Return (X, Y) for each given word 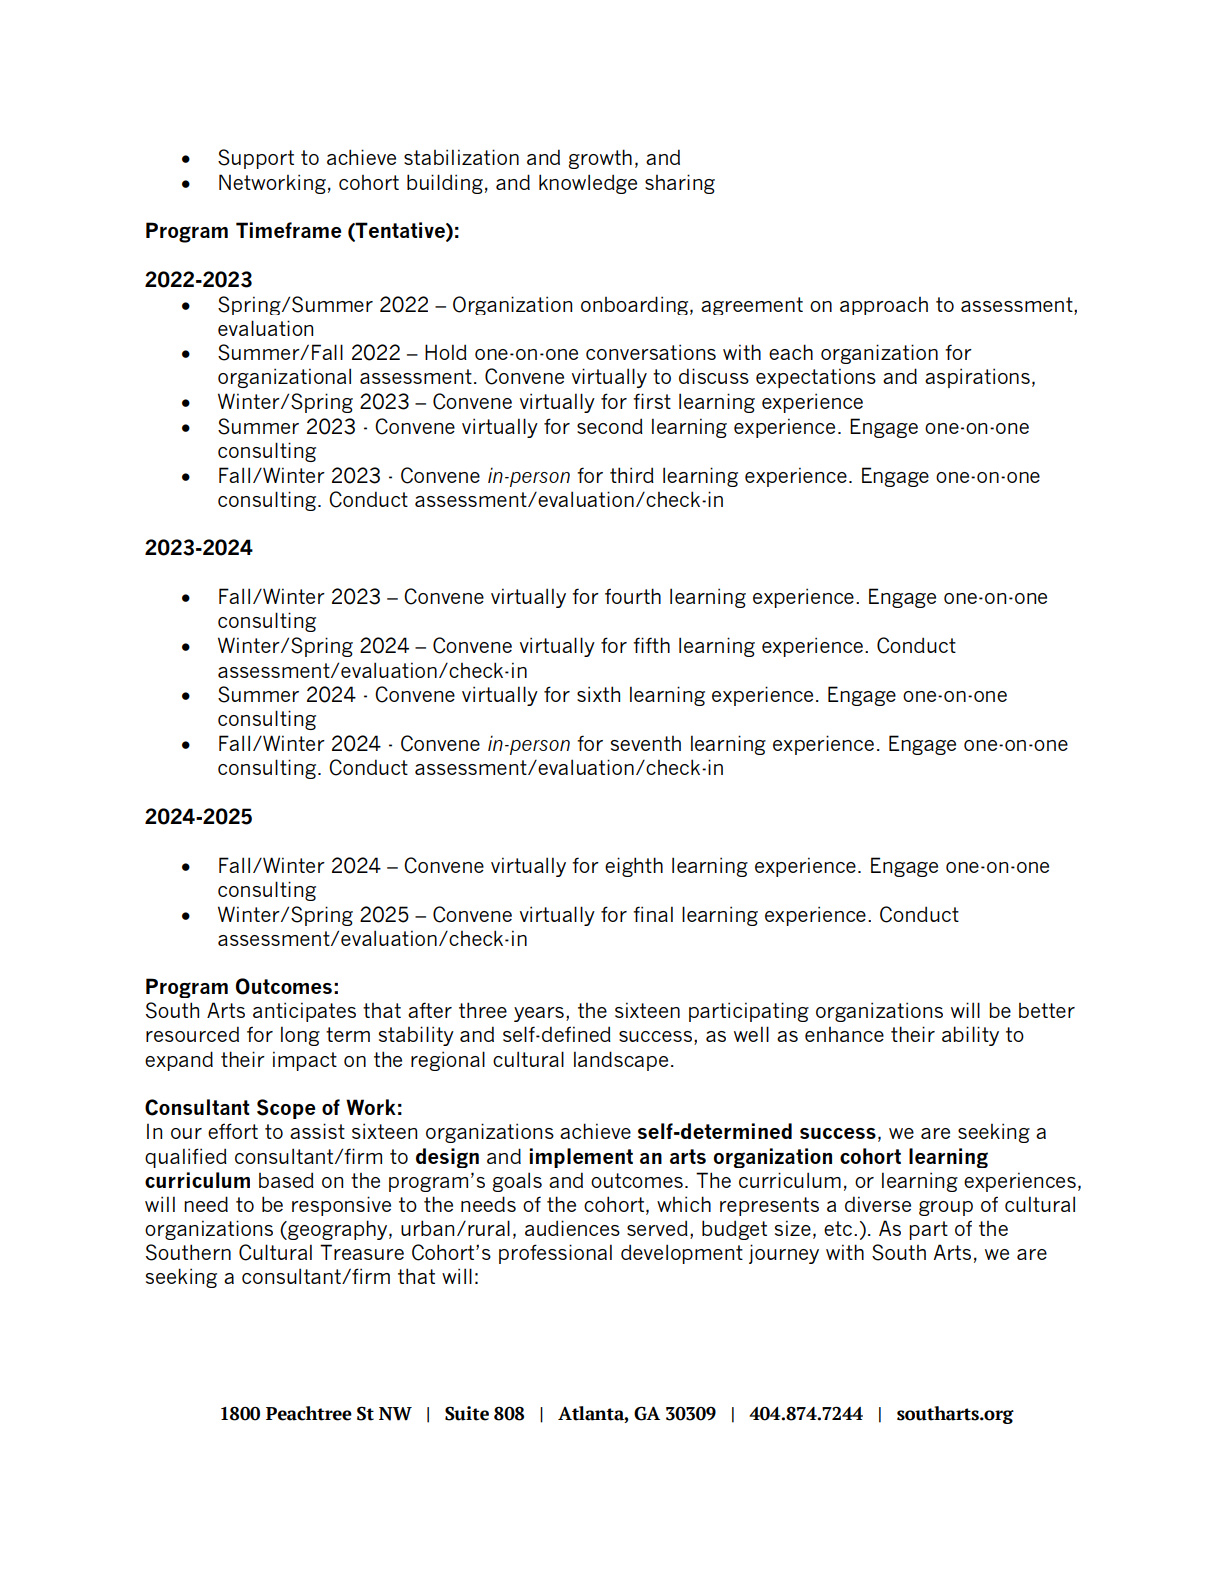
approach (884, 306)
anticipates (304, 1012)
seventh (646, 743)
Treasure (362, 1252)
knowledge (588, 184)
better (1047, 1010)
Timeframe (288, 230)
